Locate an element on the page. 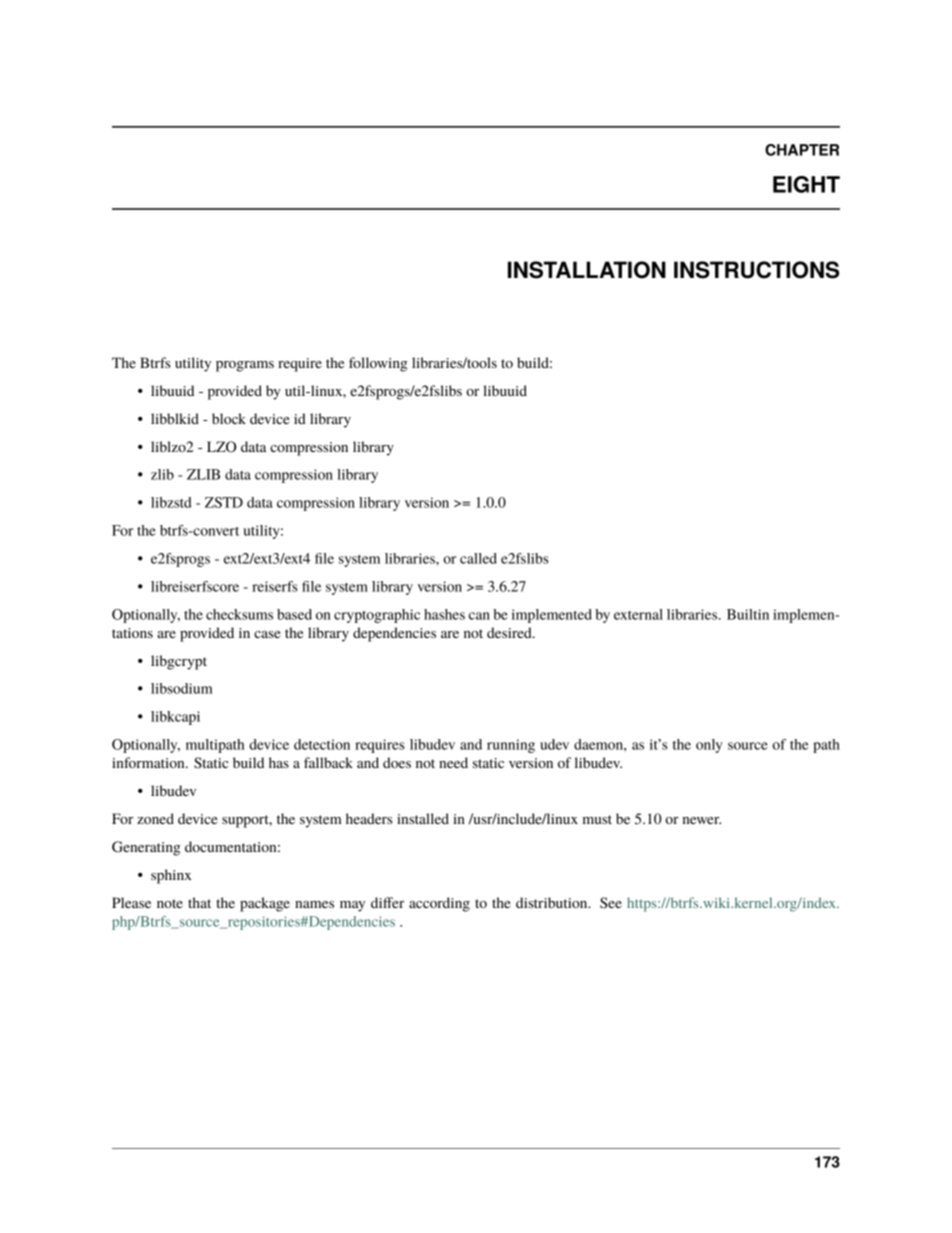 The width and height of the document is (952, 1233). INSTALLATION is located at coordinates (587, 270).
